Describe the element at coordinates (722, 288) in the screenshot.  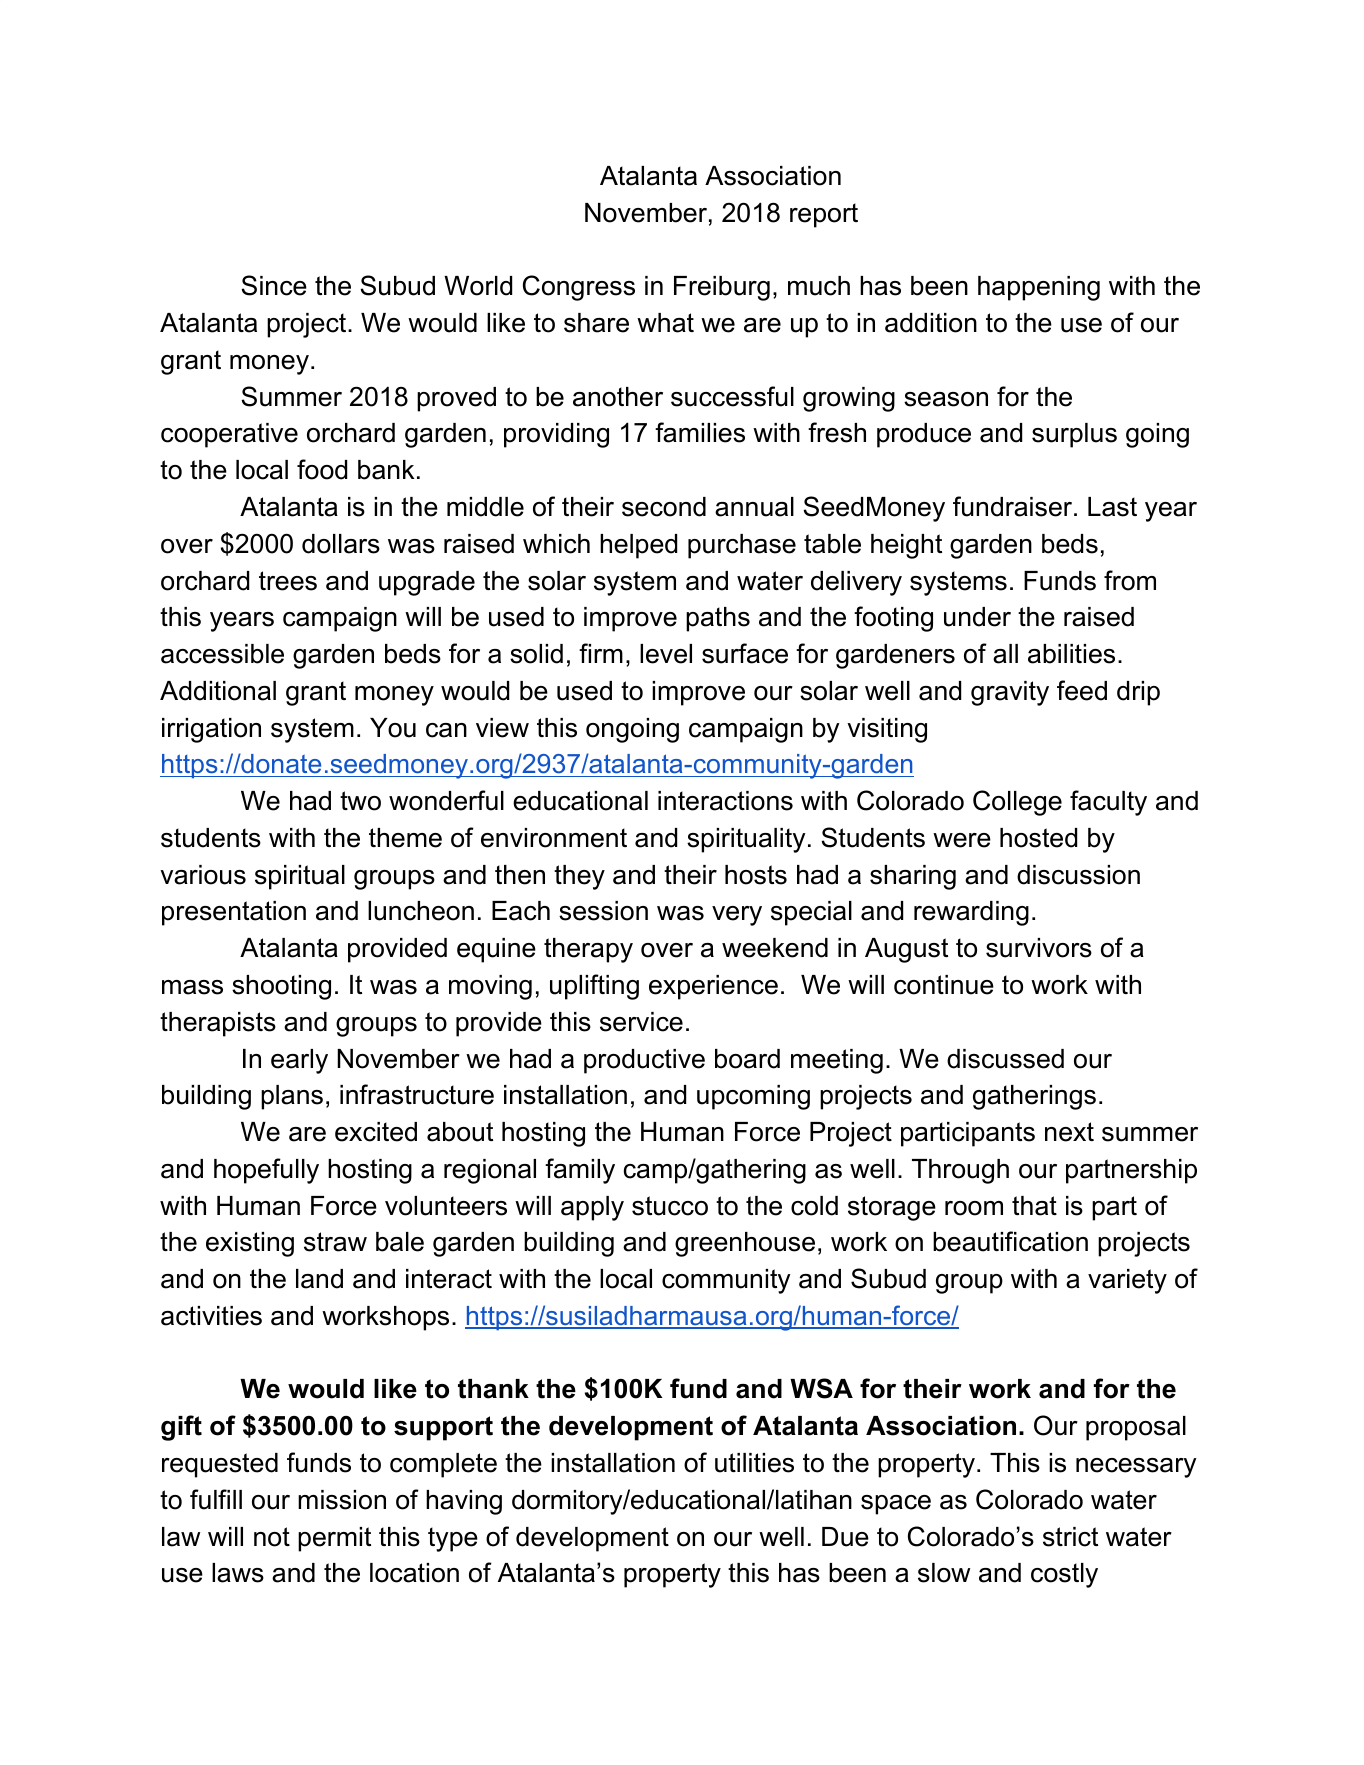
I see `Freiburg` at that location.
